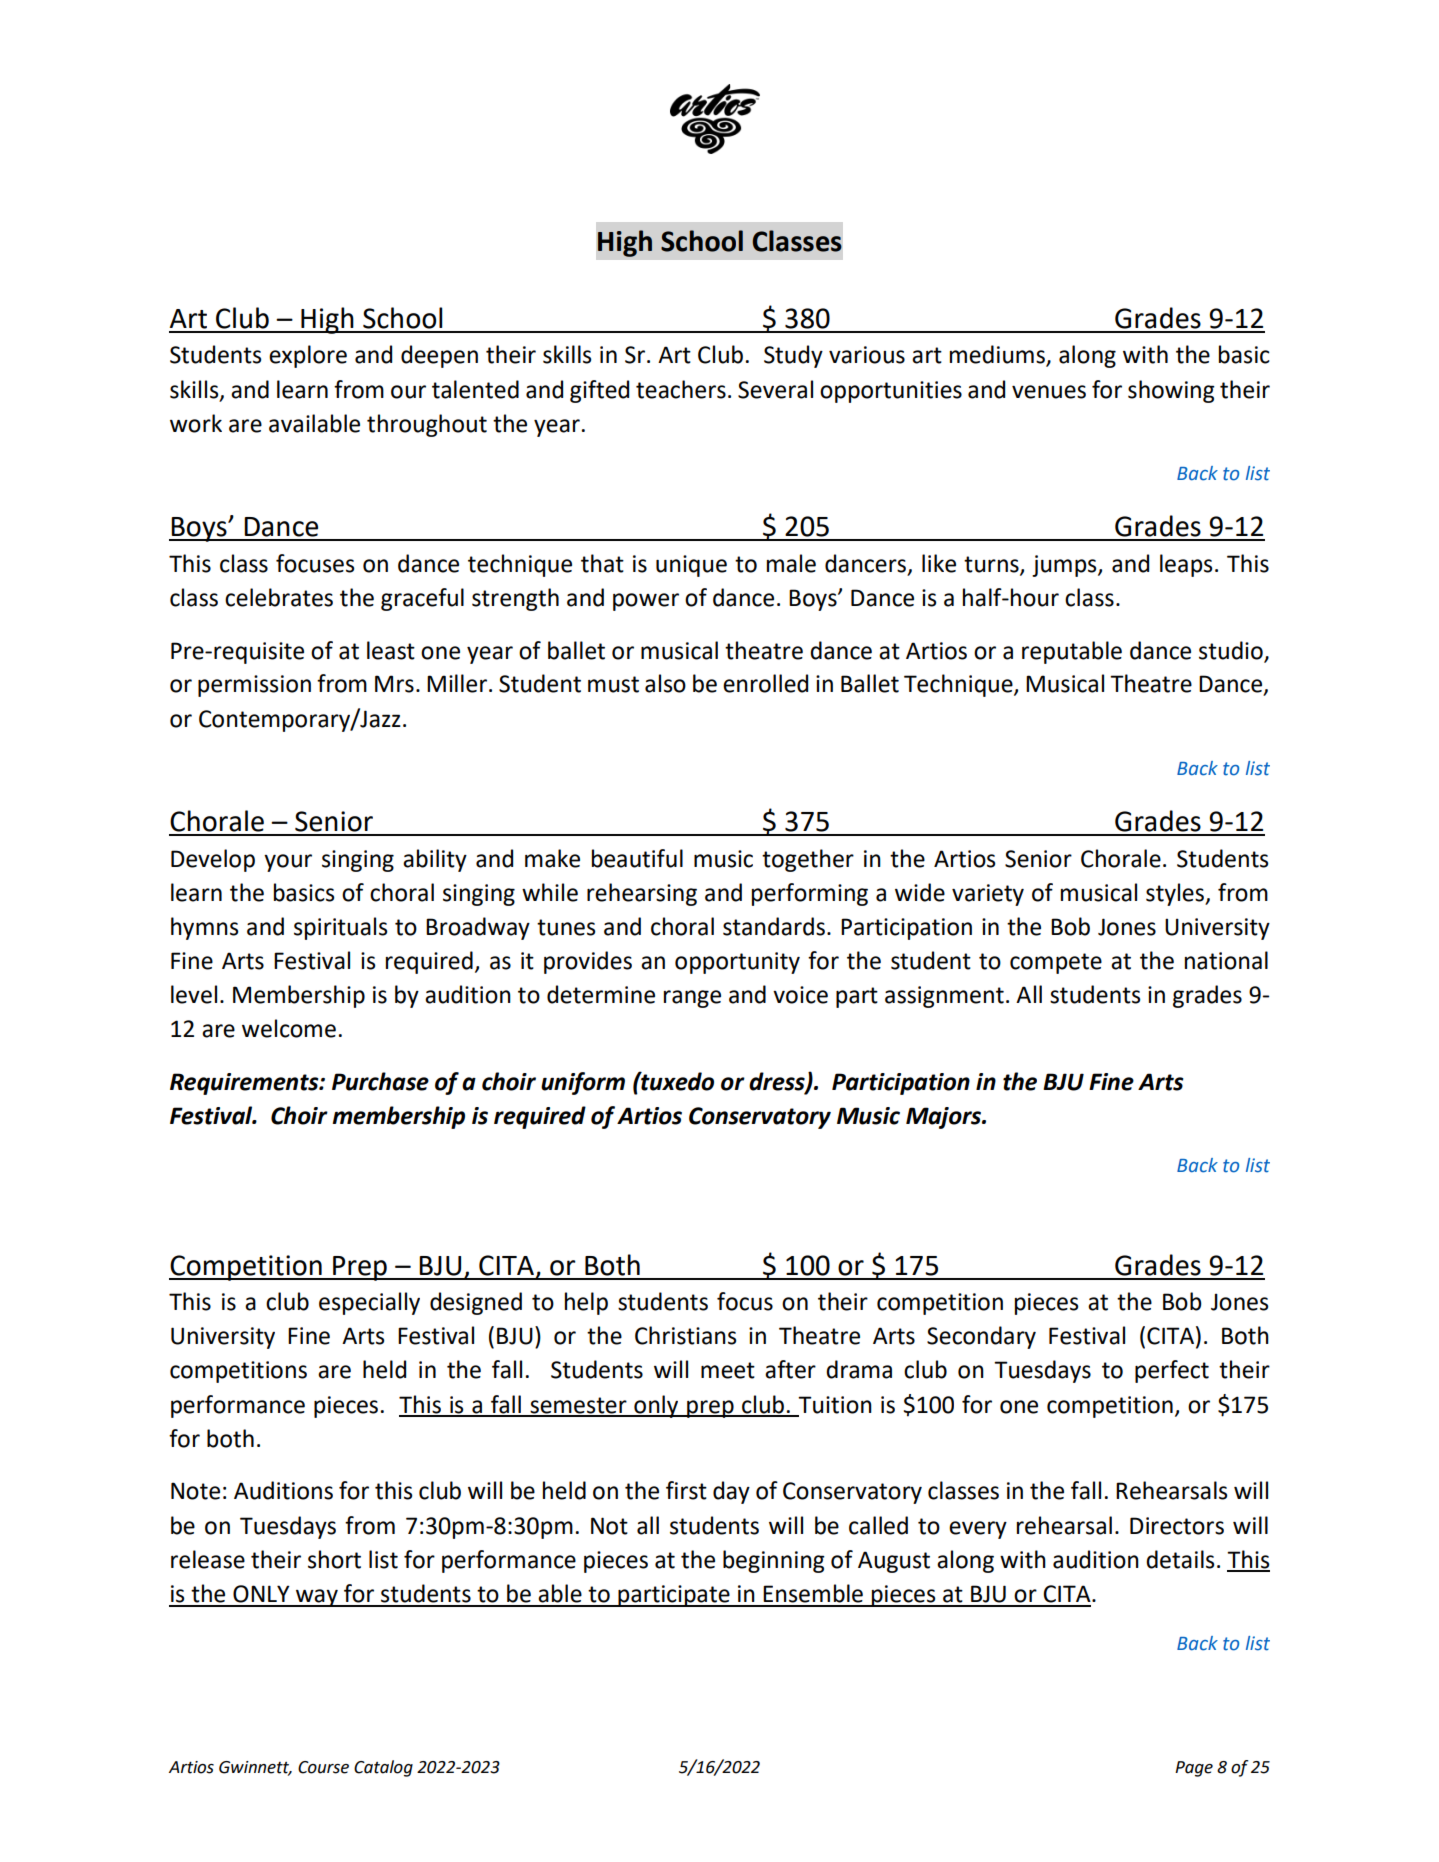 This screenshot has width=1439, height=1862. Describe the element at coordinates (1049, 392) in the screenshot. I see `venues` at that location.
